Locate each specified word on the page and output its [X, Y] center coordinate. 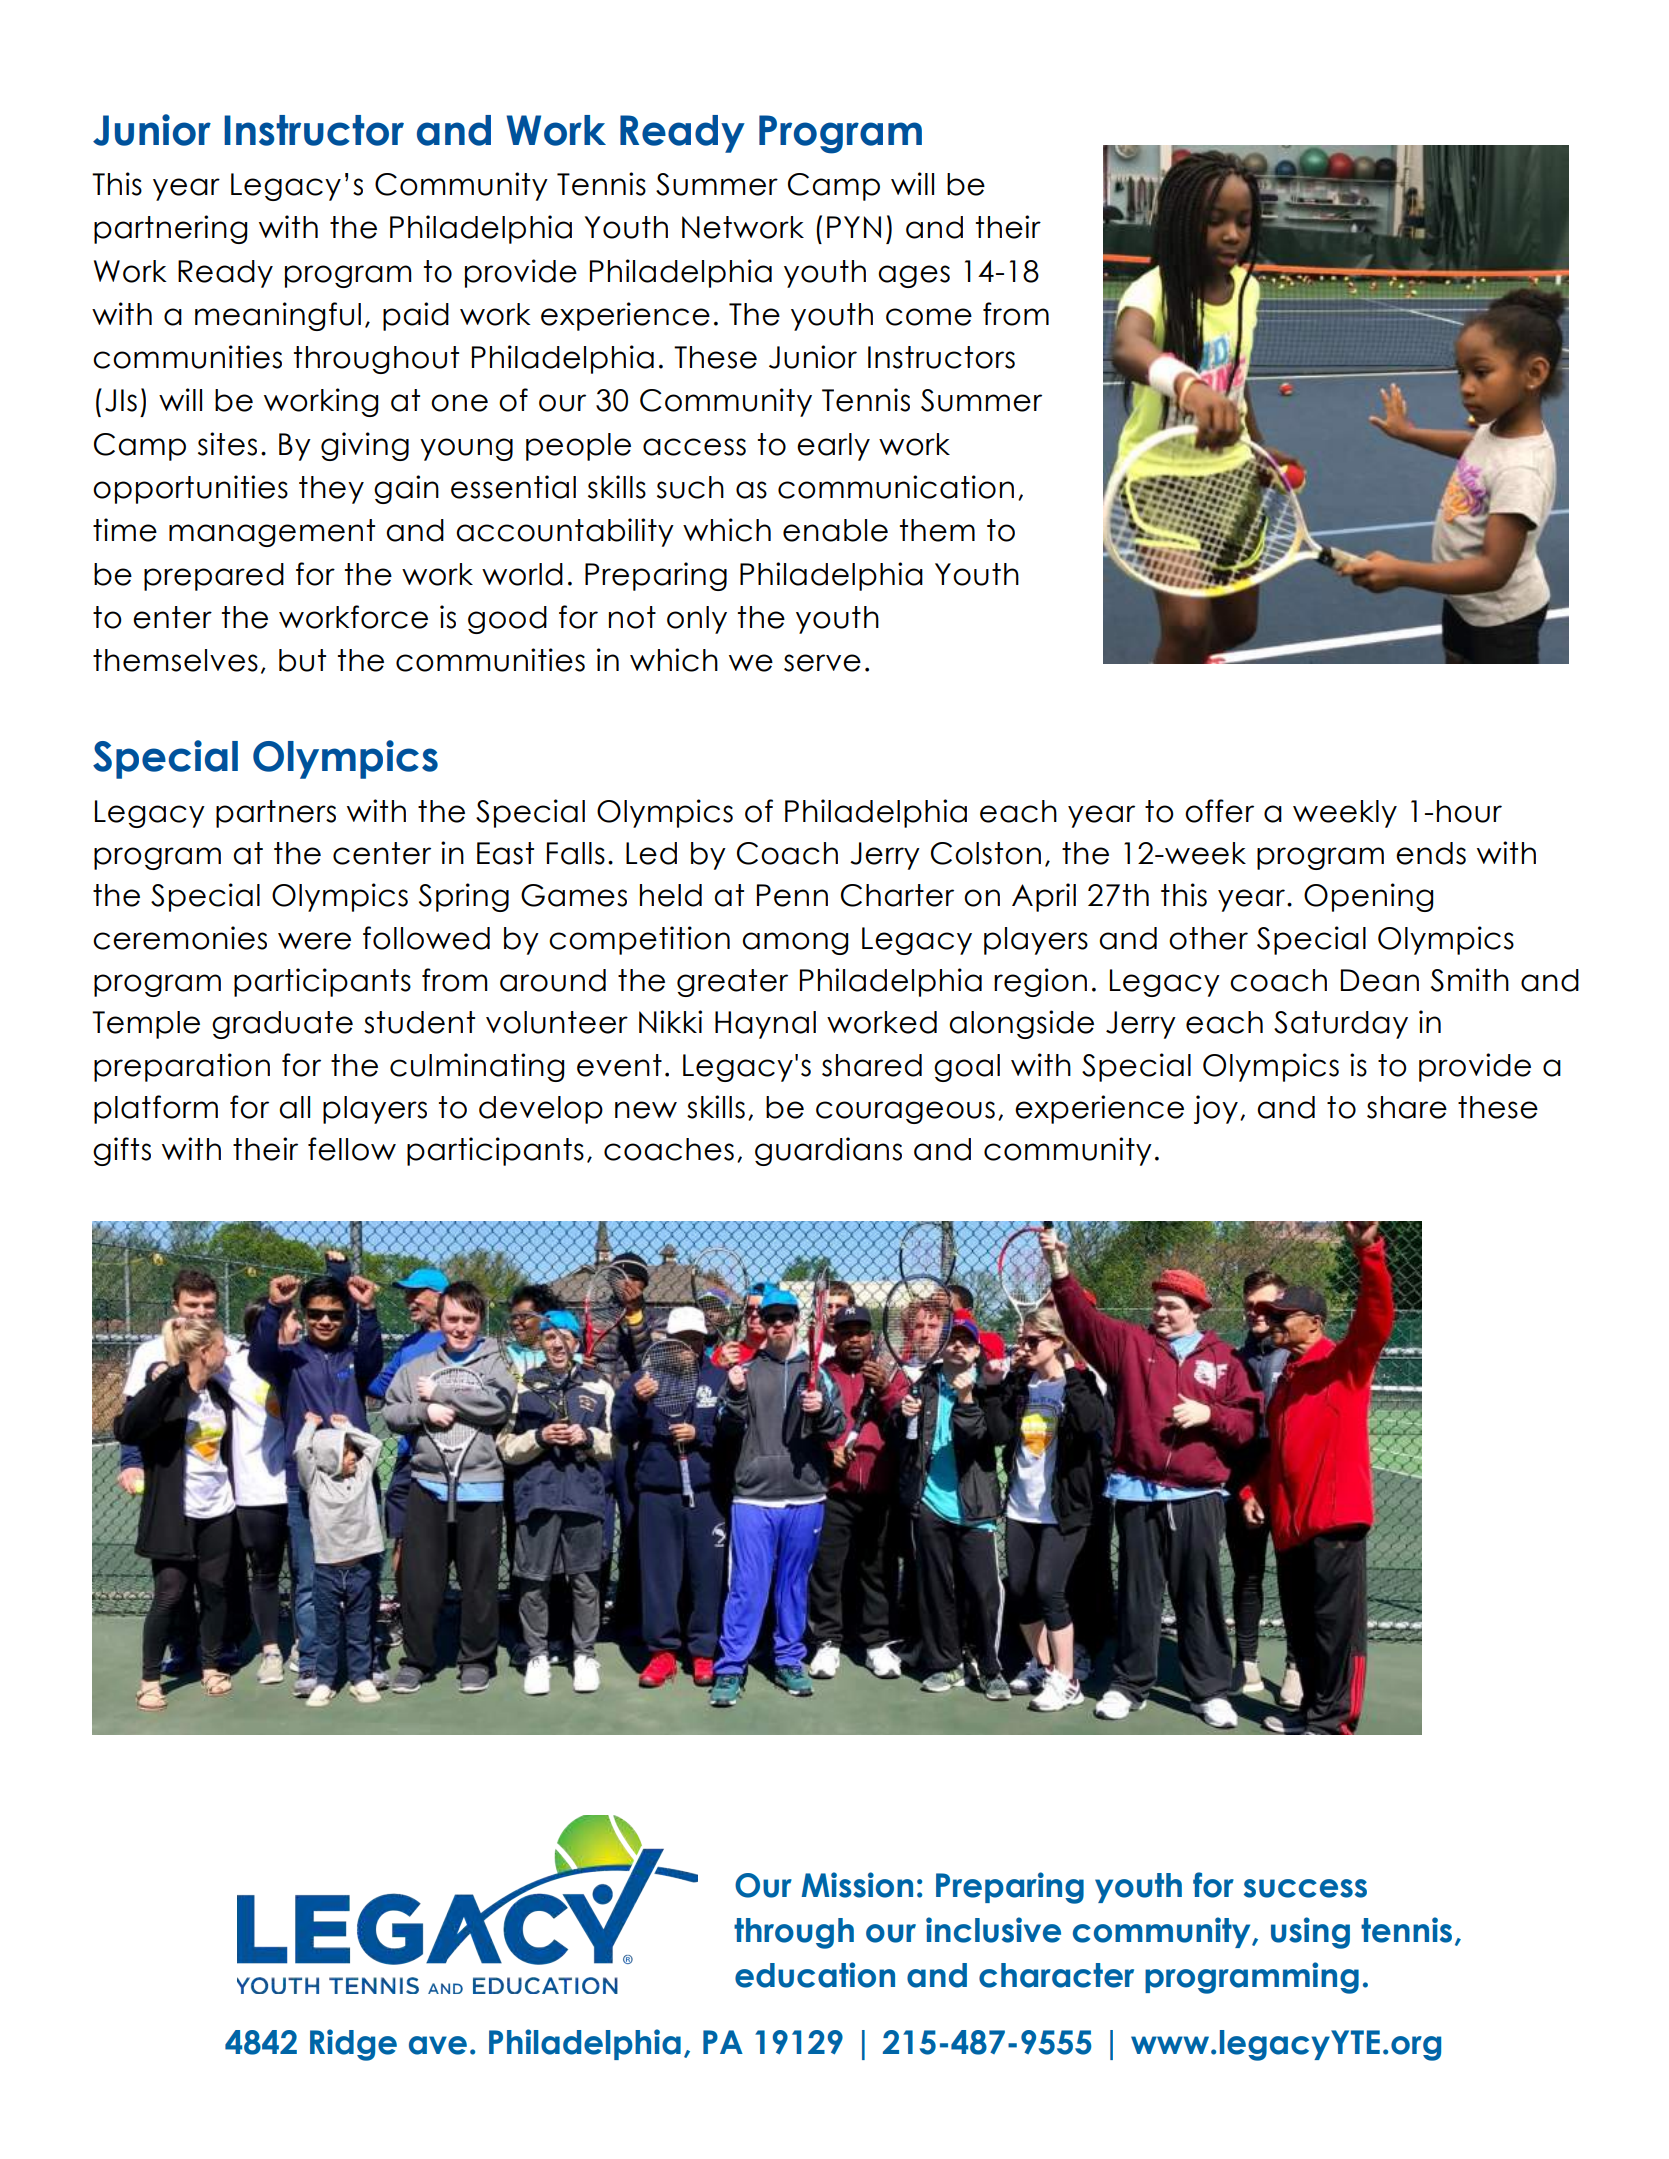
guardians [828, 1151]
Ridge [353, 2045]
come [929, 317]
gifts [122, 1151]
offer [1219, 811]
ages [914, 276]
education [815, 1975]
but [302, 660]
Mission [857, 1885]
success [1305, 1888]
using [1310, 1933]
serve [822, 663]
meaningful [278, 316]
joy [1216, 1109]
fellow [352, 1149]
